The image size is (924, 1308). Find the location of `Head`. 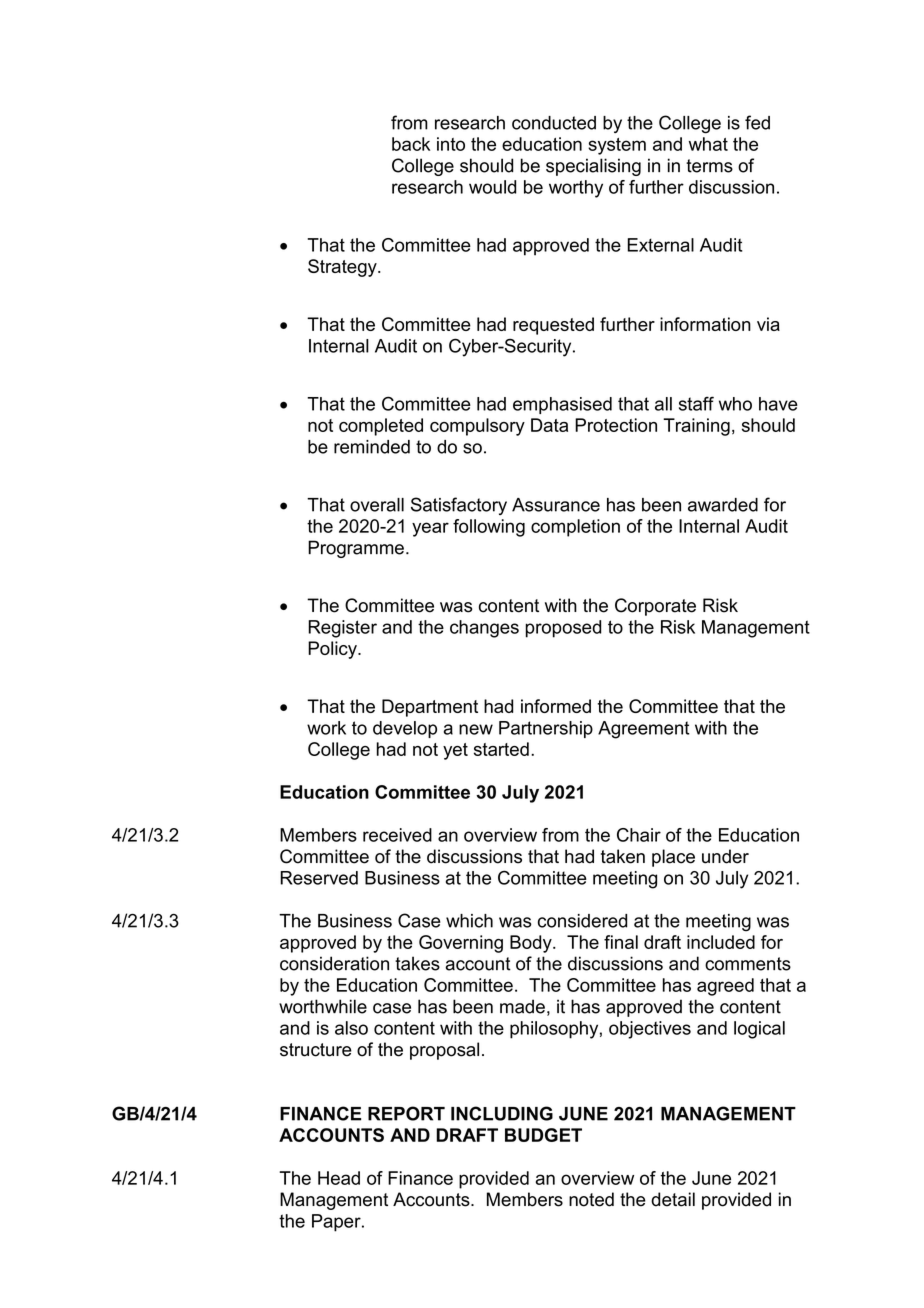

Head is located at coordinates (339, 1178).
